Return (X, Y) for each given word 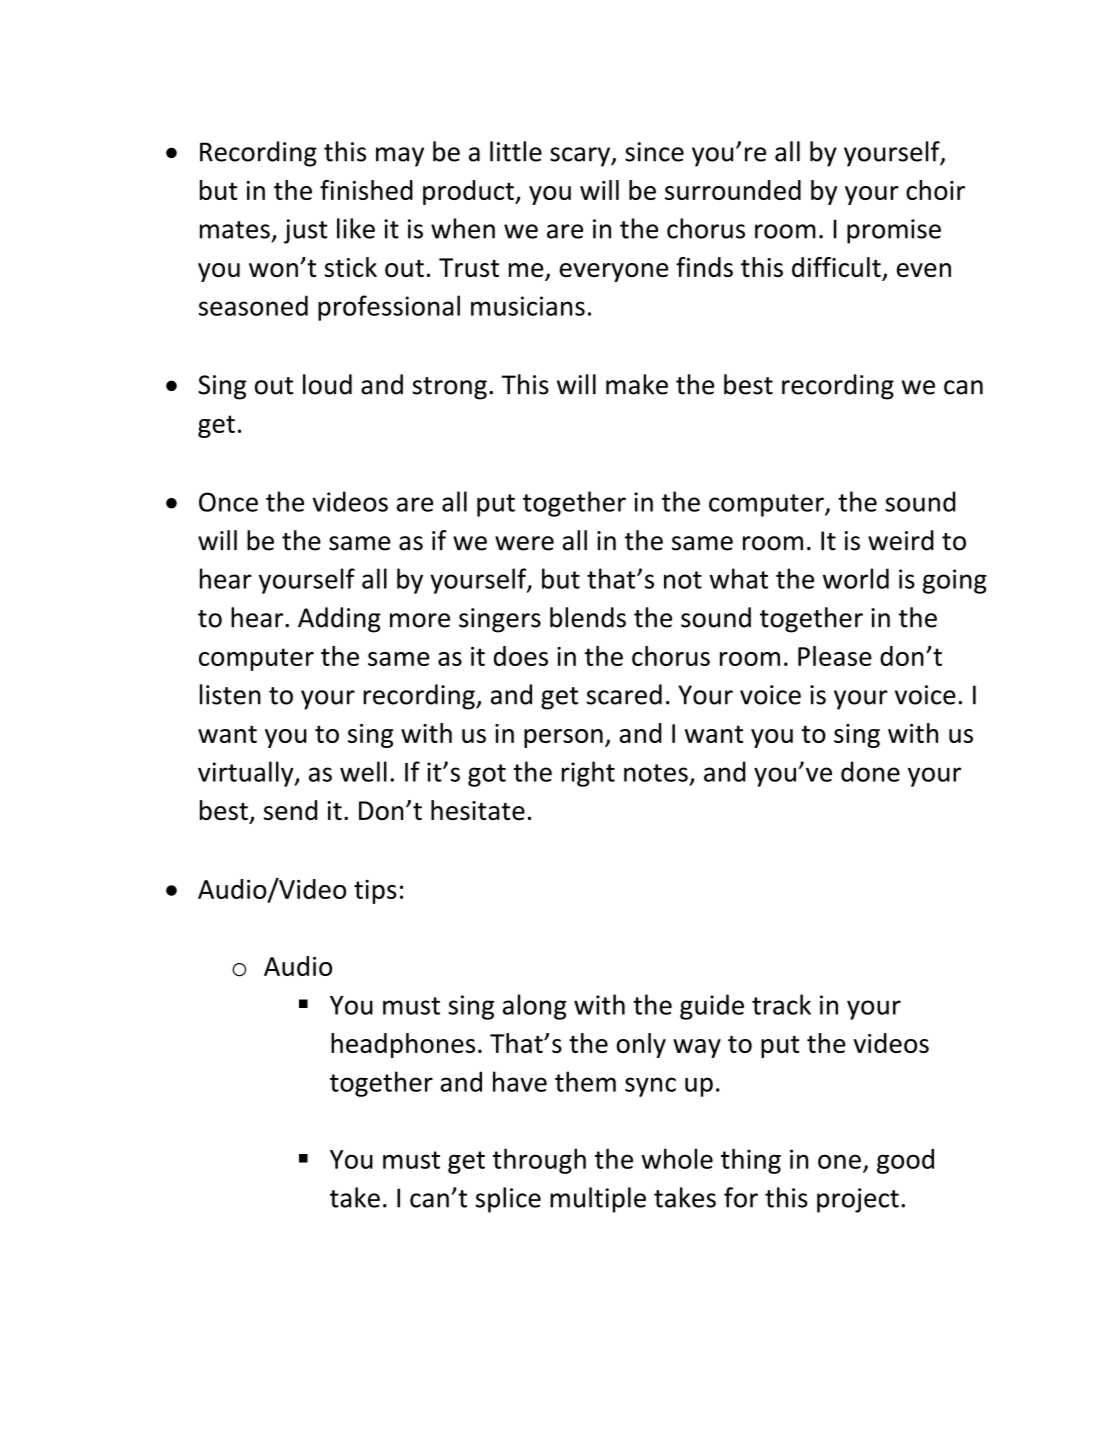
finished (366, 190)
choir (935, 190)
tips (375, 892)
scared (624, 694)
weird (901, 540)
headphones (403, 1045)
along (535, 1007)
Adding (339, 620)
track (781, 1004)
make (637, 384)
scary (581, 157)
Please (835, 656)
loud (327, 384)
